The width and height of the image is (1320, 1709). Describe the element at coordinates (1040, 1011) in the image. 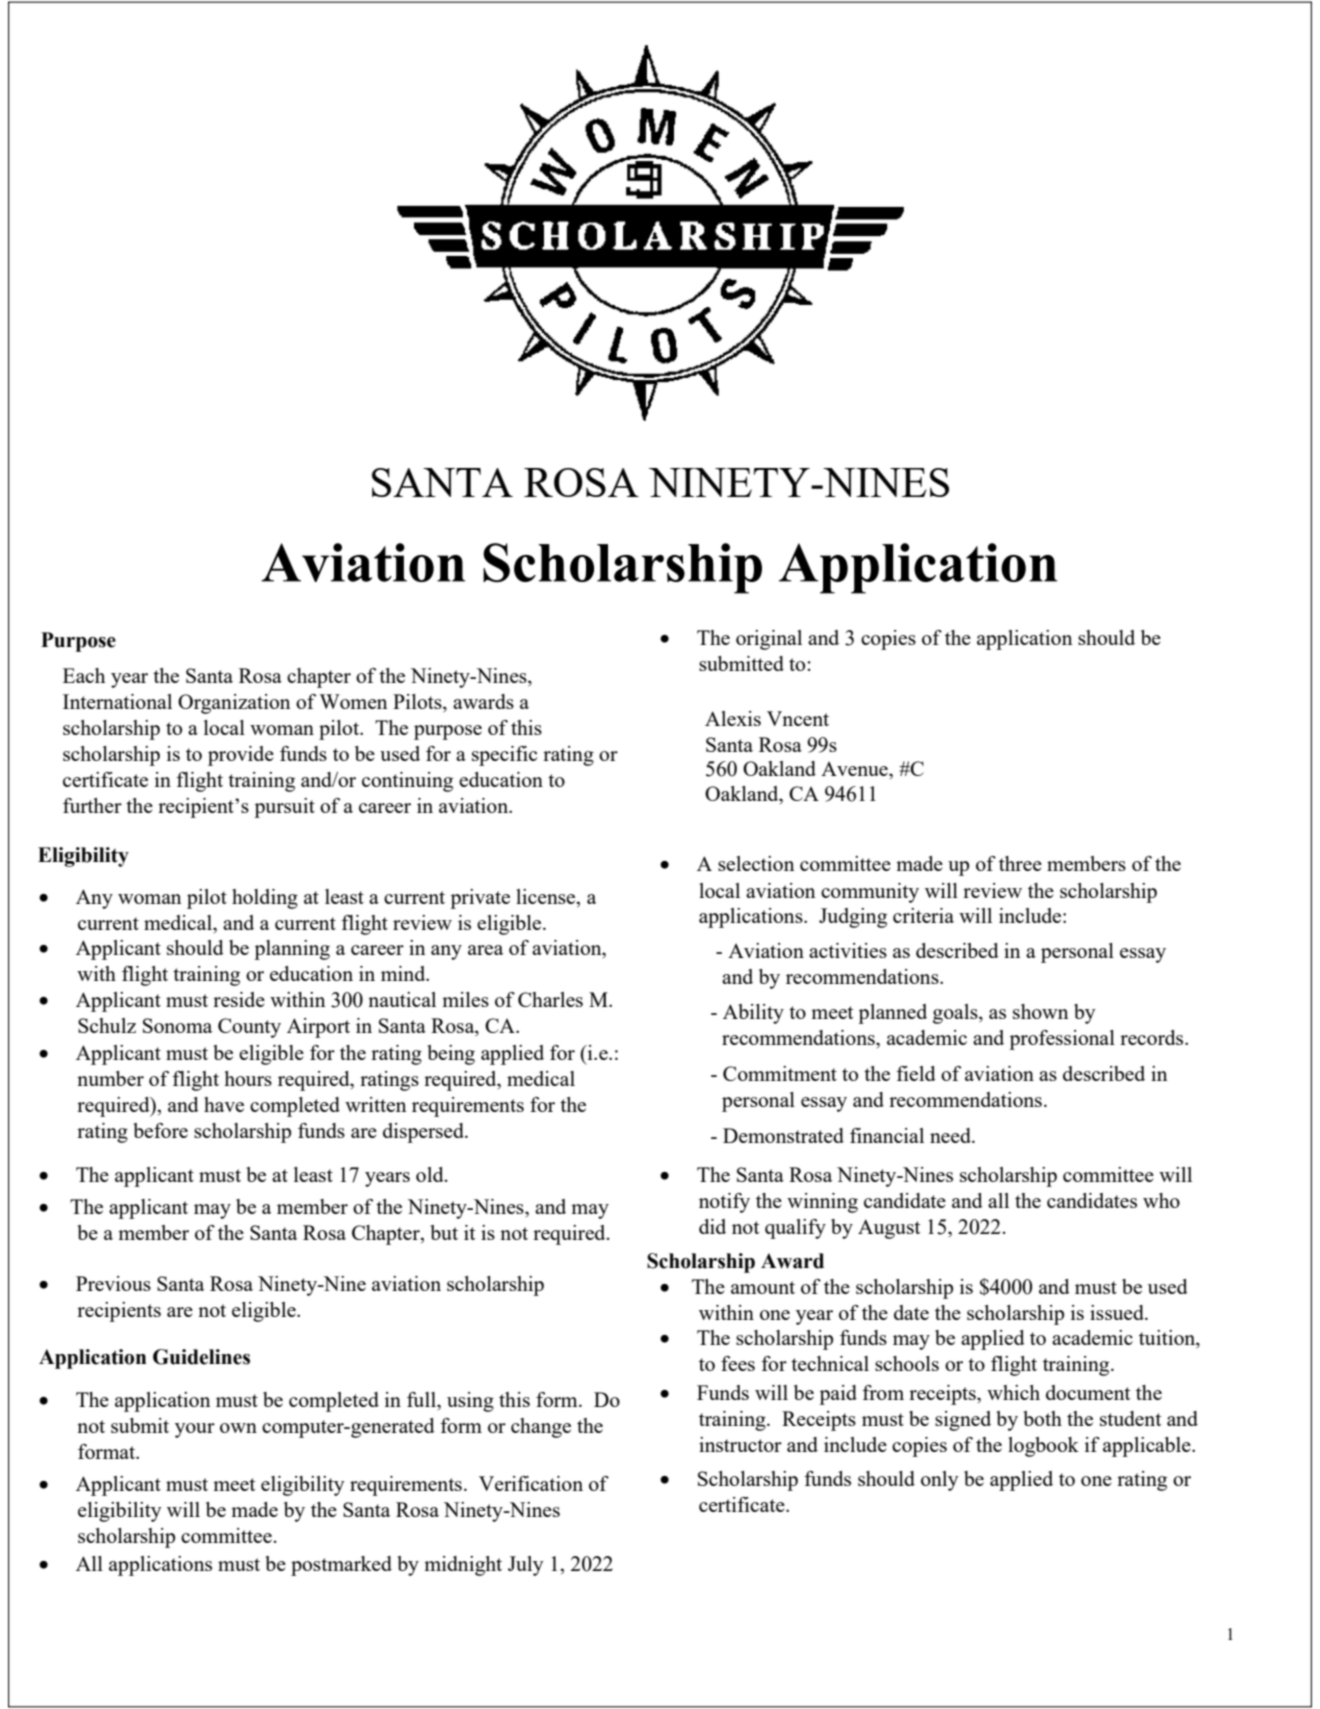

I see `shown` at that location.
